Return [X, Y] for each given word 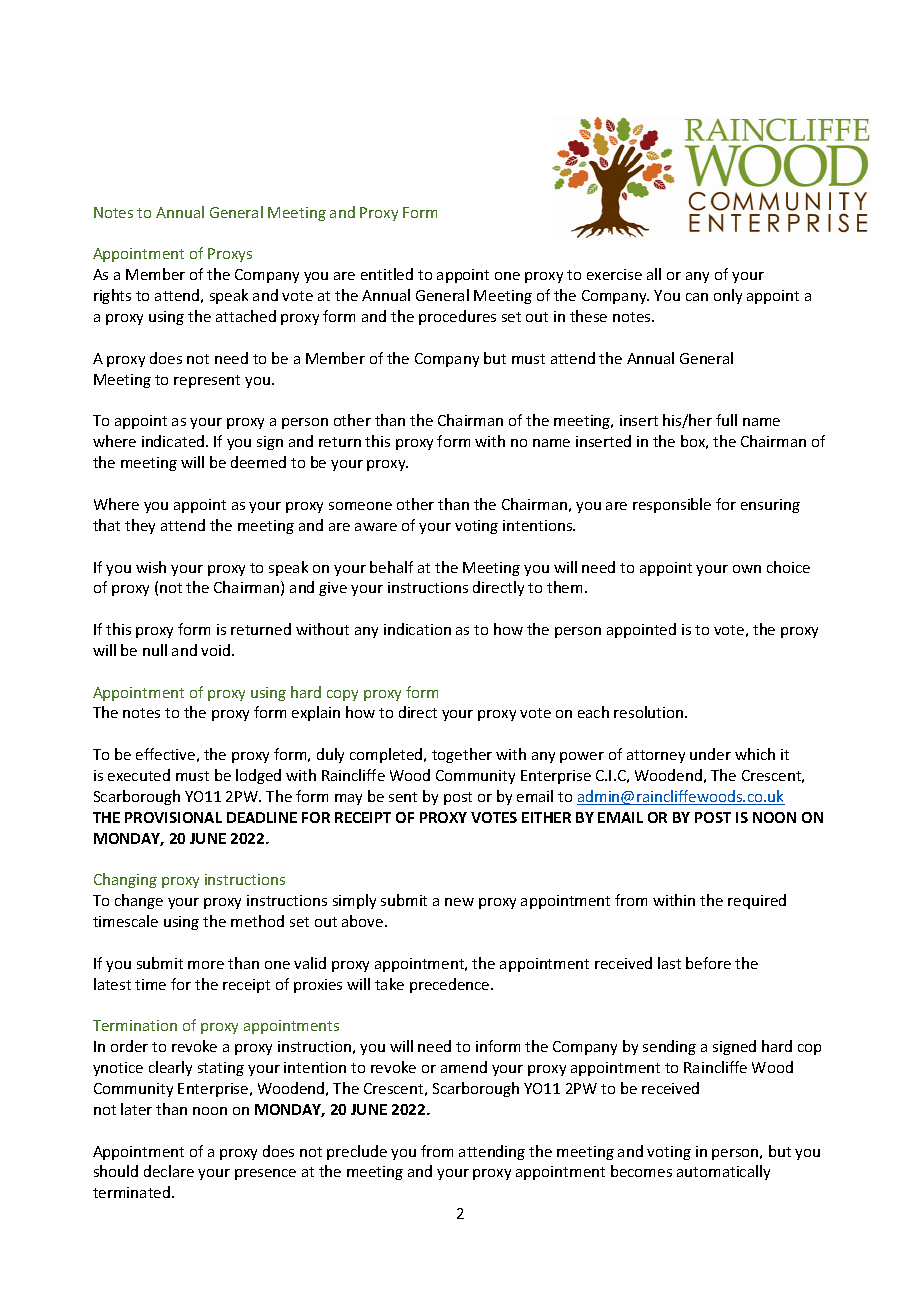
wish [151, 567]
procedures [457, 317]
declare [169, 1171]
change [139, 901]
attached [246, 316]
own [747, 569]
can [697, 297]
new [459, 902]
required [757, 901]
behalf [391, 567]
